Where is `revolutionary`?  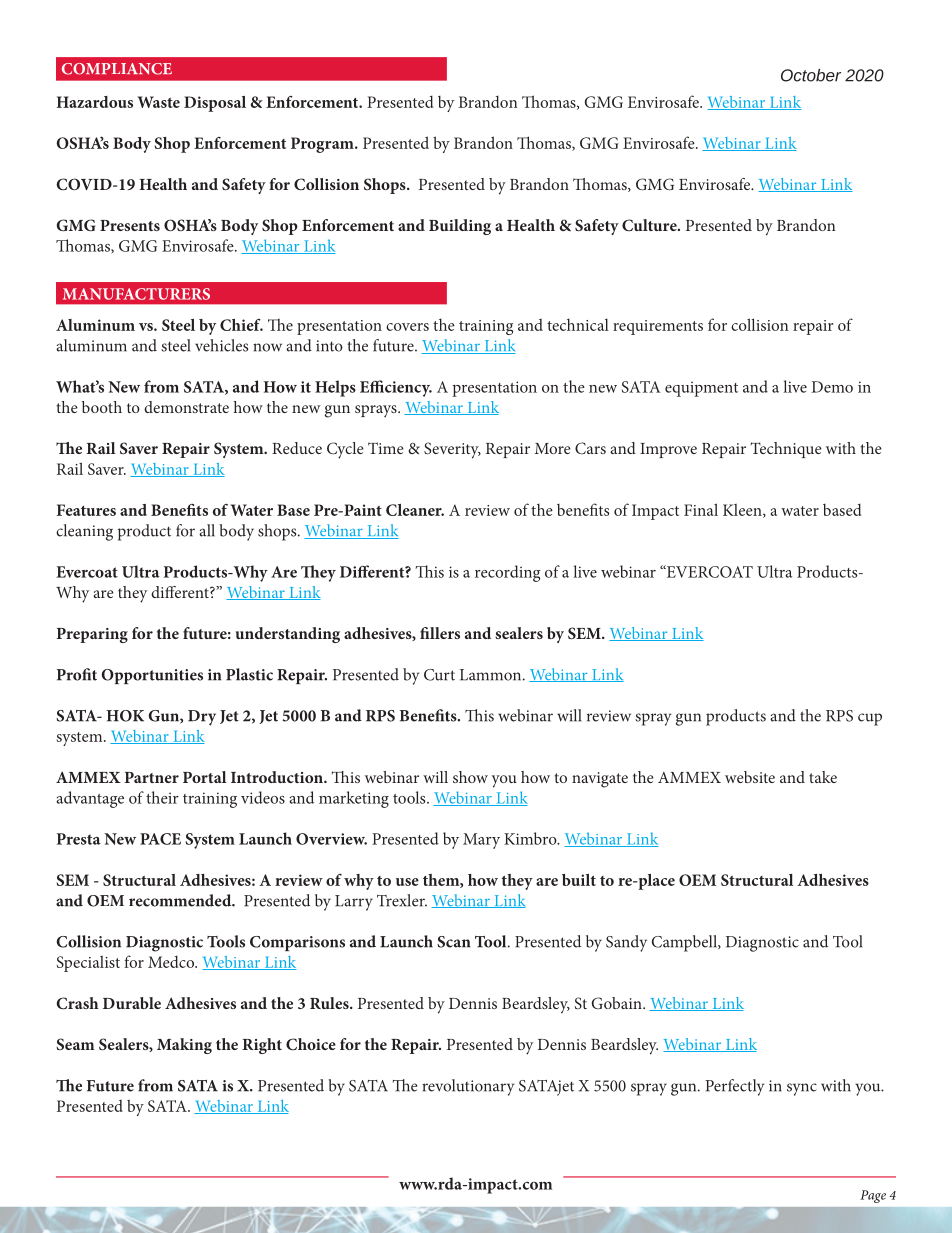 revolutionary is located at coordinates (468, 1087).
